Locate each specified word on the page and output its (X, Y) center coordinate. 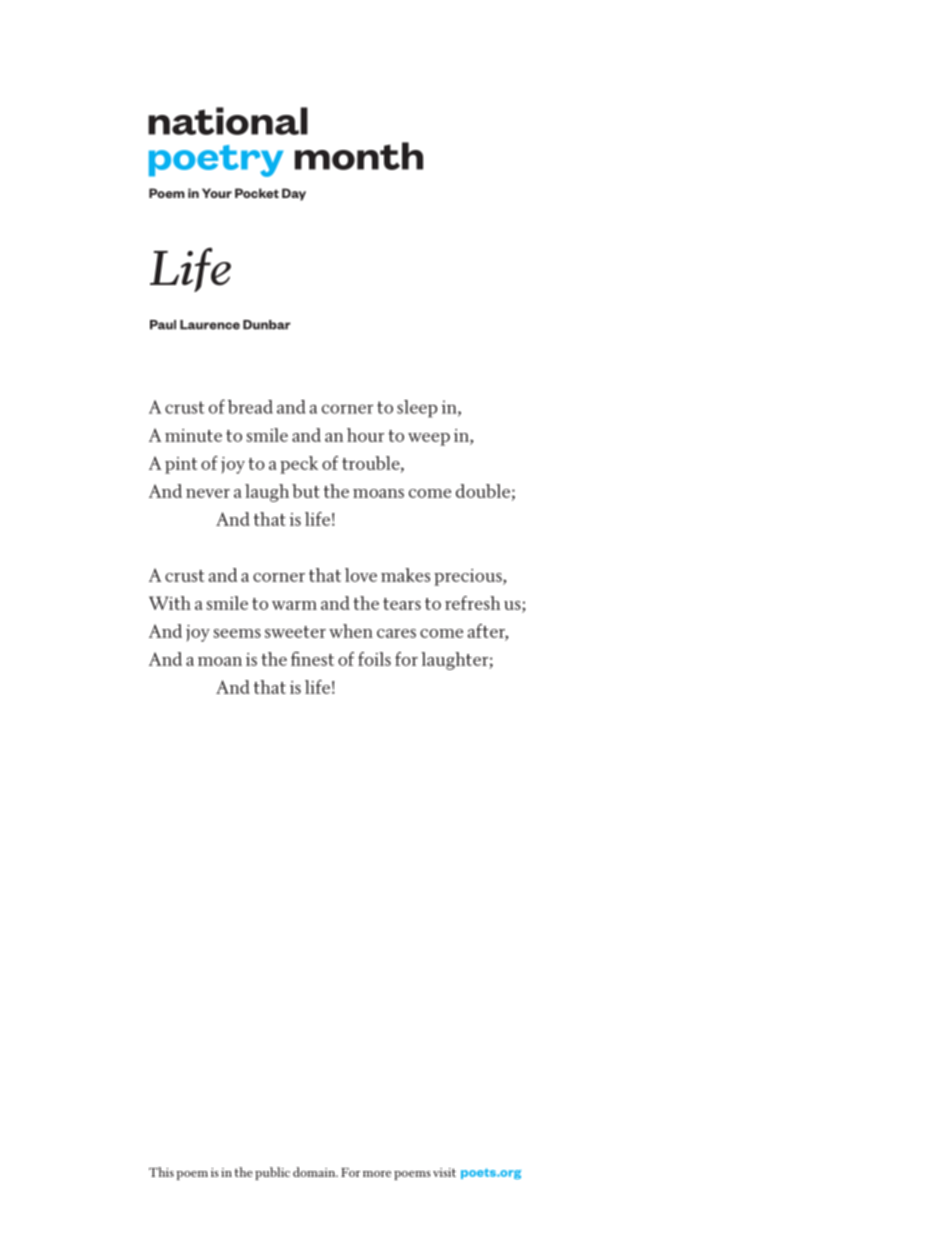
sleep (417, 409)
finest (312, 659)
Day (294, 194)
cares (396, 633)
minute (193, 435)
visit (444, 1172)
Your (217, 193)
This (161, 1172)
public (272, 1173)
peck (299, 465)
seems (237, 633)
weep (429, 439)
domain (315, 1172)
